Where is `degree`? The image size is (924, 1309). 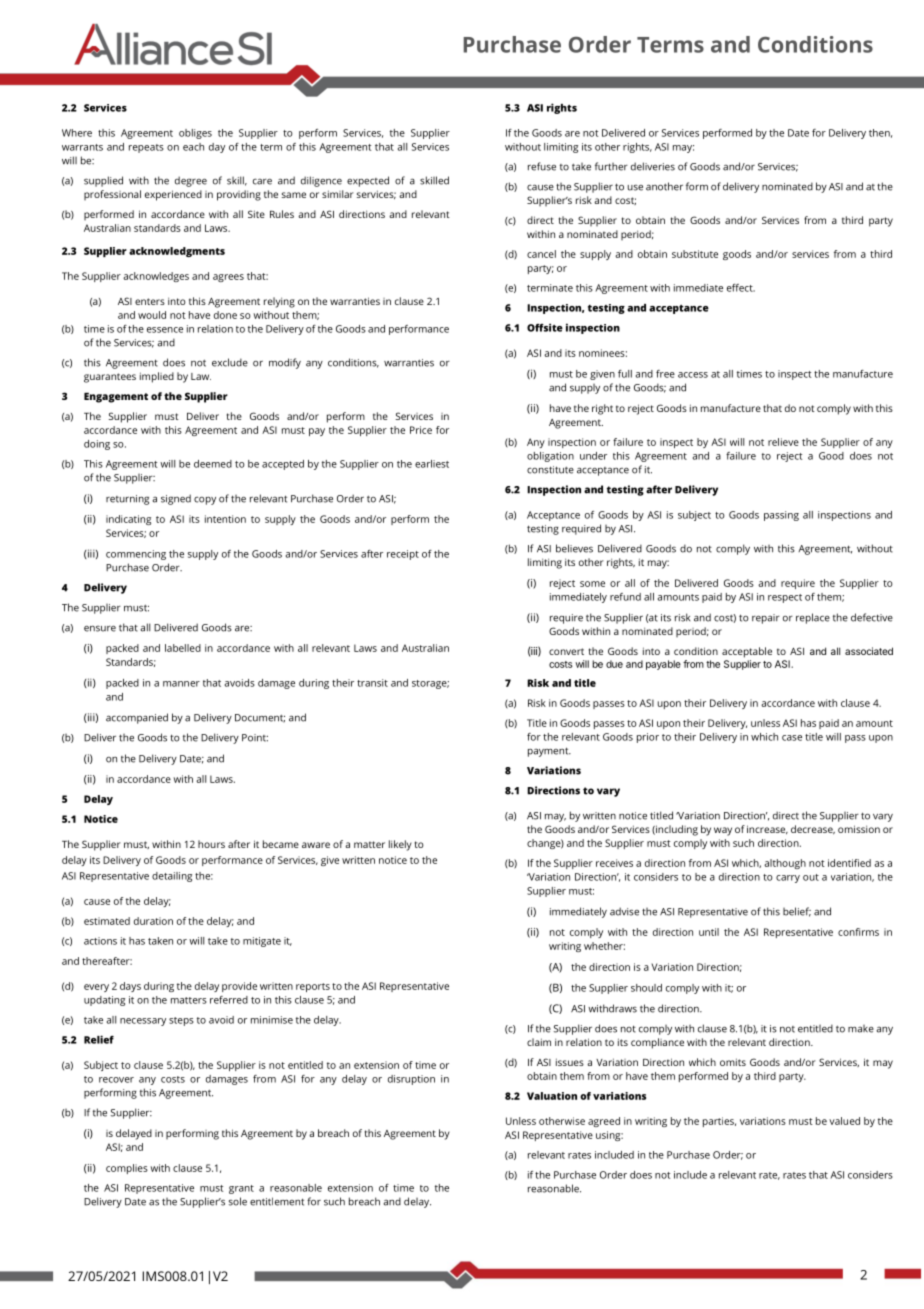
degree is located at coordinates (191, 181).
